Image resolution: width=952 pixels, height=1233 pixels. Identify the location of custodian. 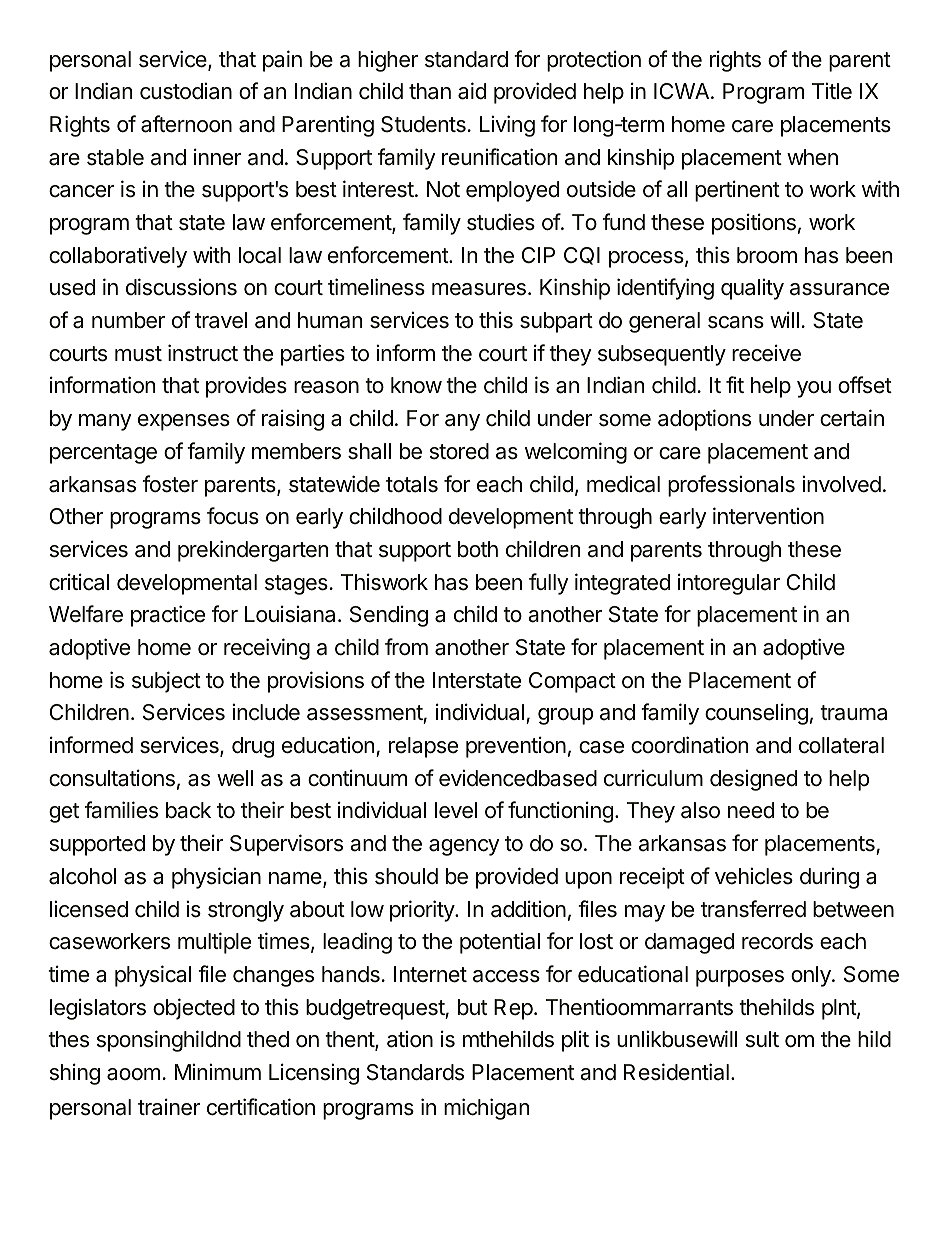
(186, 91).
